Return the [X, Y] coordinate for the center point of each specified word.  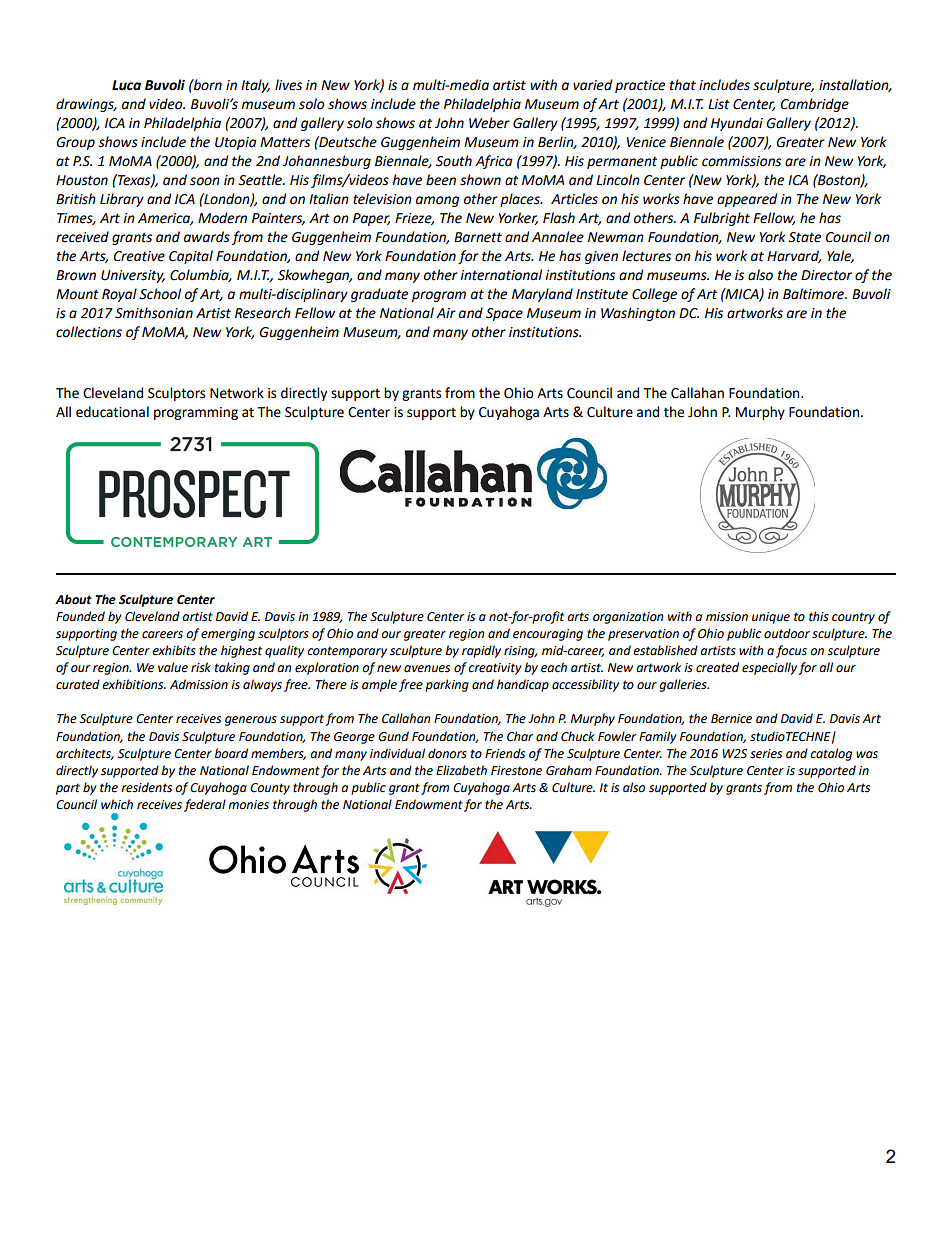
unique [771, 618]
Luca [126, 85]
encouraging [548, 635]
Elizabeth [461, 770]
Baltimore [814, 294]
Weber [489, 123]
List [719, 104]
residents [146, 787]
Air [446, 313]
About [73, 599]
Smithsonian [154, 313]
